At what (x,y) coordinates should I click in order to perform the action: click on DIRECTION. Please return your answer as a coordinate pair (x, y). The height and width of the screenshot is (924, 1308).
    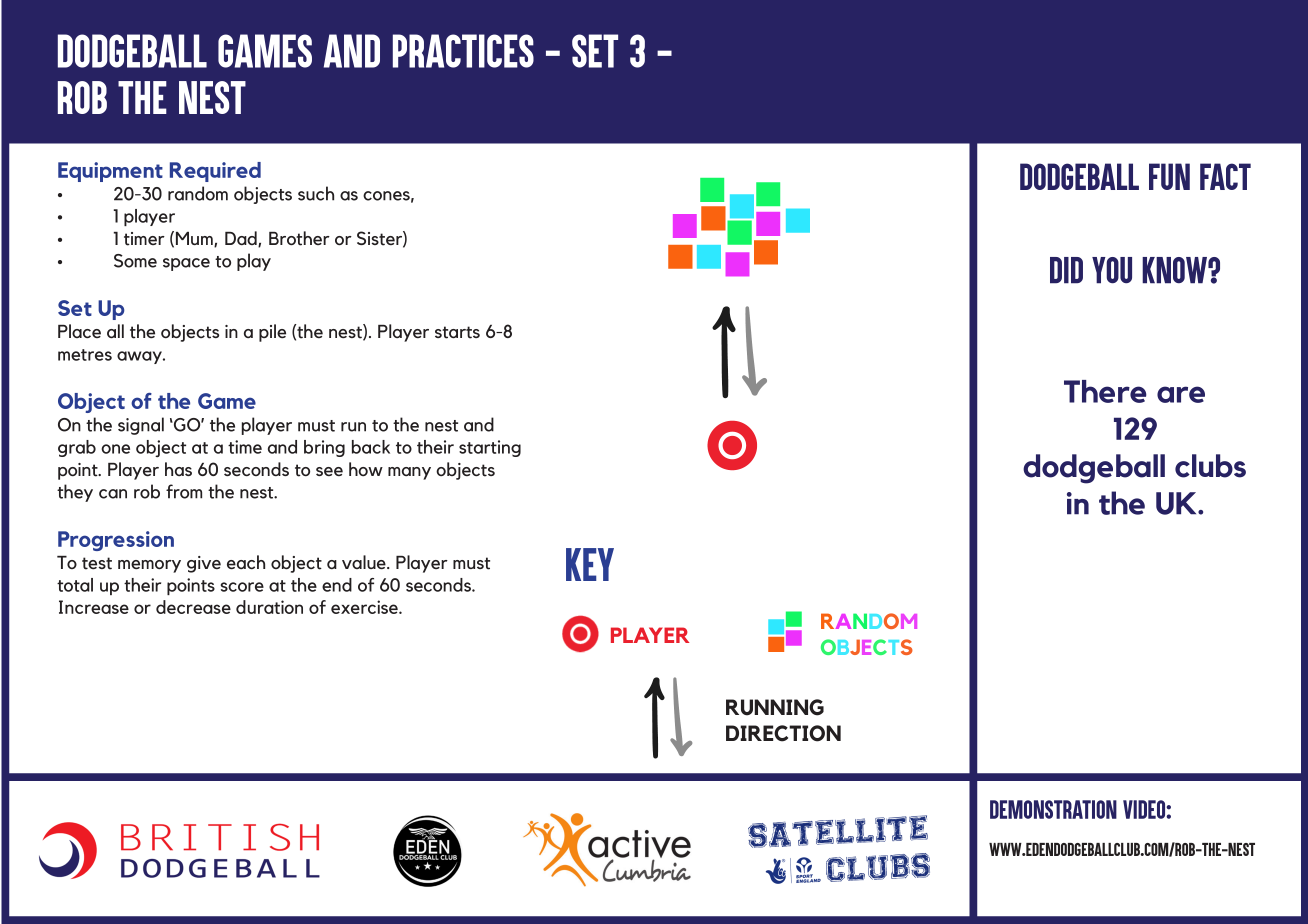
    Looking at the image, I should click on (783, 733).
